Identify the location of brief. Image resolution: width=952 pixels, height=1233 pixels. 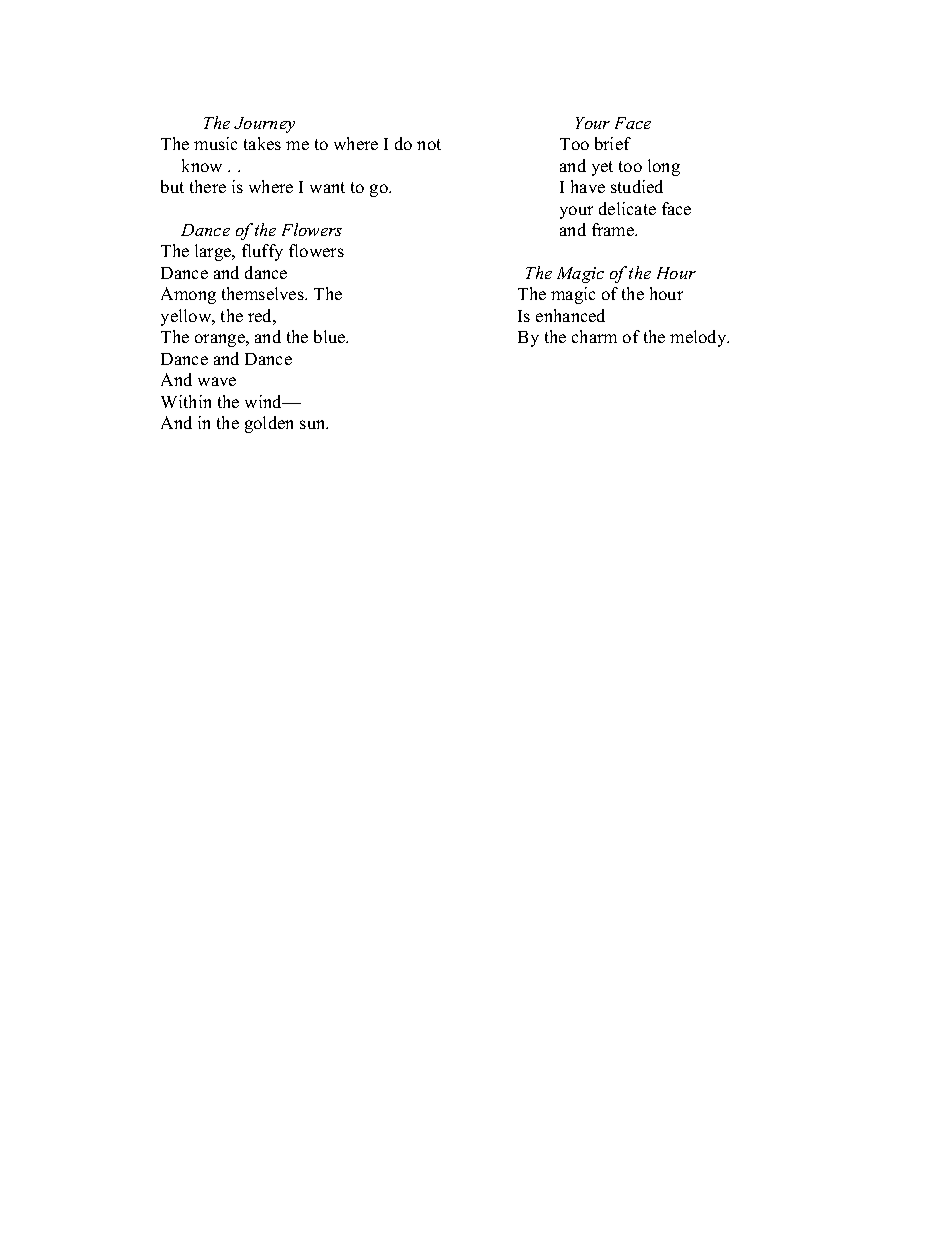
(613, 143).
